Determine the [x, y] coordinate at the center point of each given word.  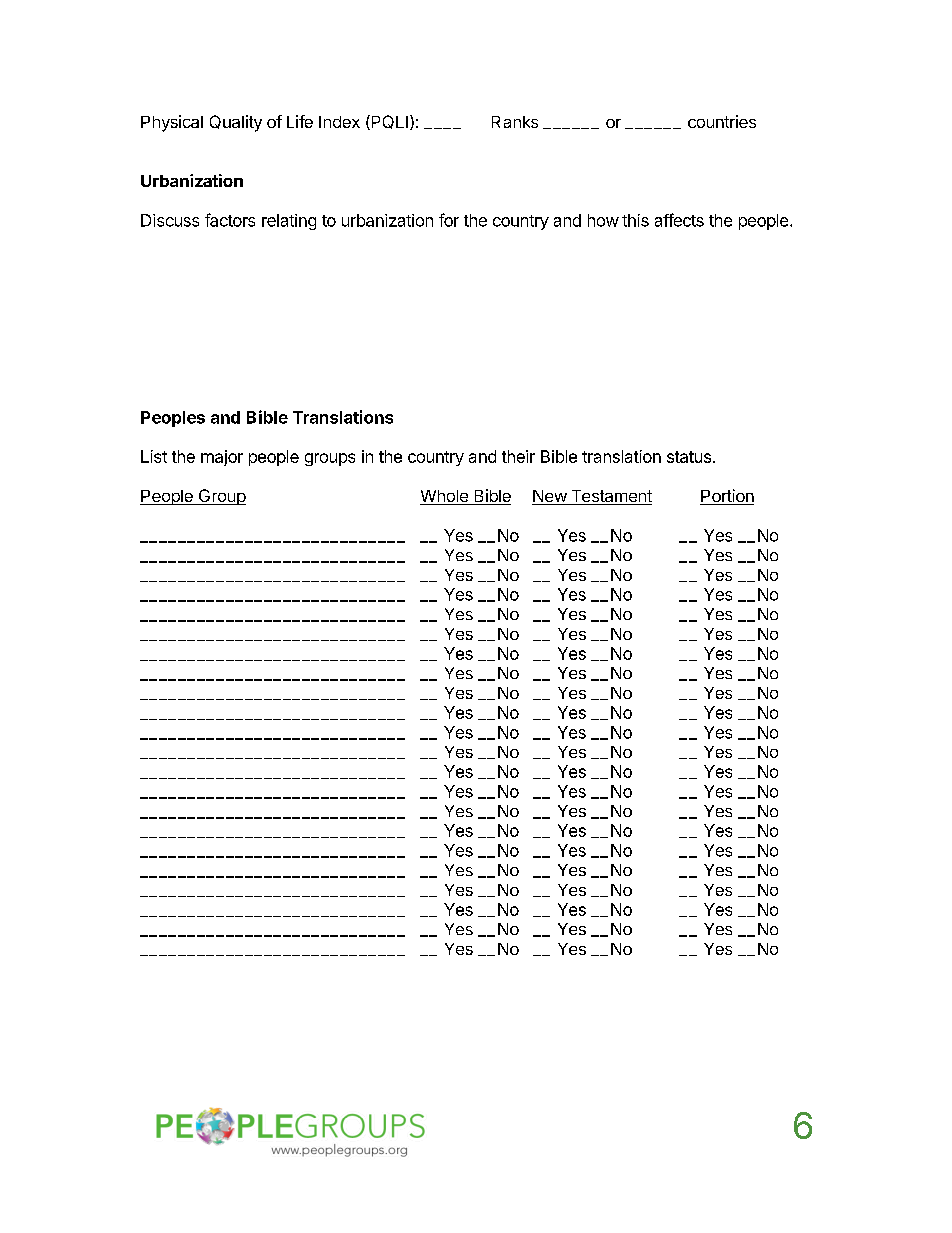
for [449, 220]
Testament [610, 497]
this [635, 220]
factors [230, 220]
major [222, 458]
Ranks [515, 122]
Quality [236, 123]
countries [722, 121]
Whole [445, 497]
